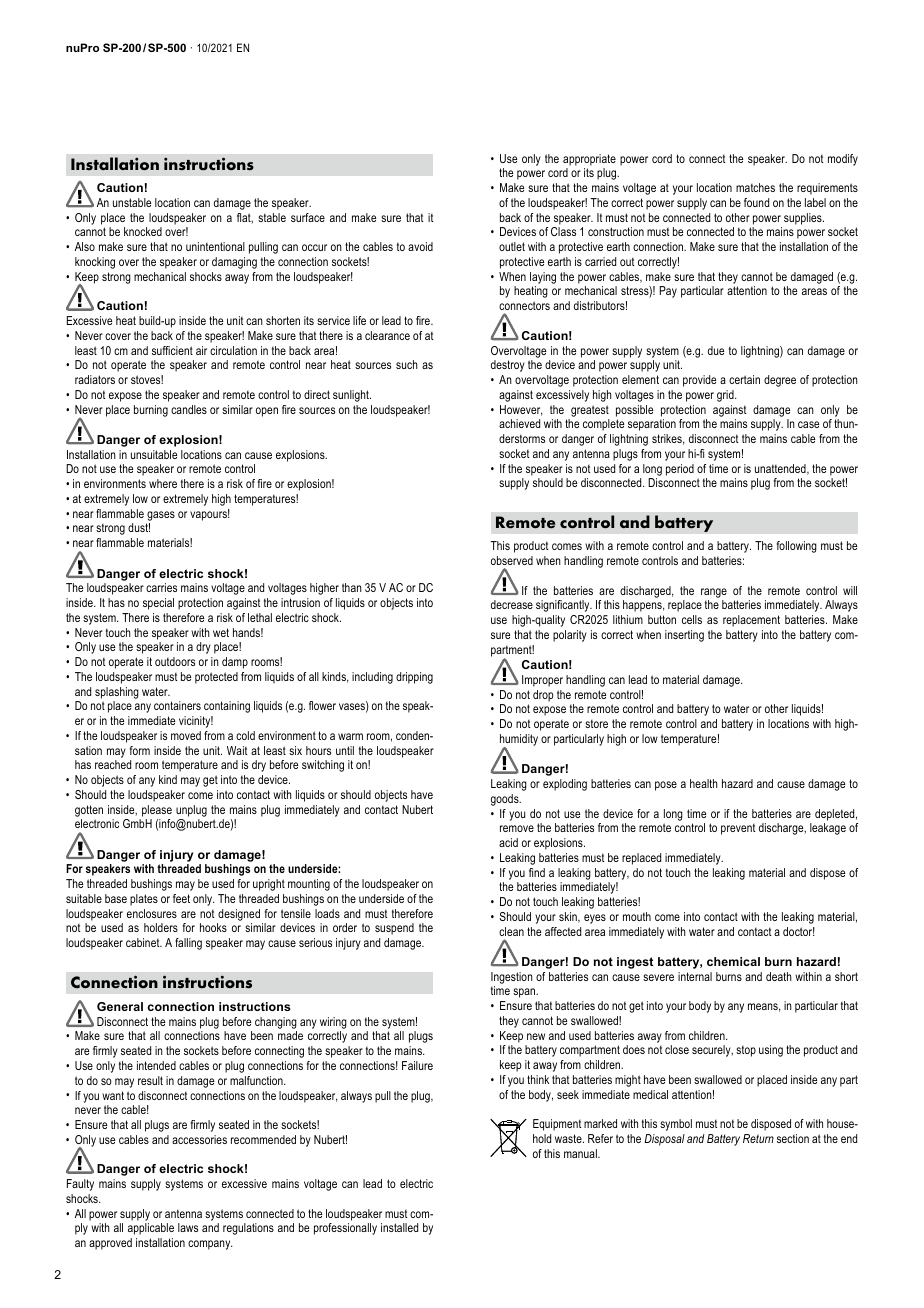 This screenshot has width=924, height=1308. I want to click on inserting, so click(684, 636).
